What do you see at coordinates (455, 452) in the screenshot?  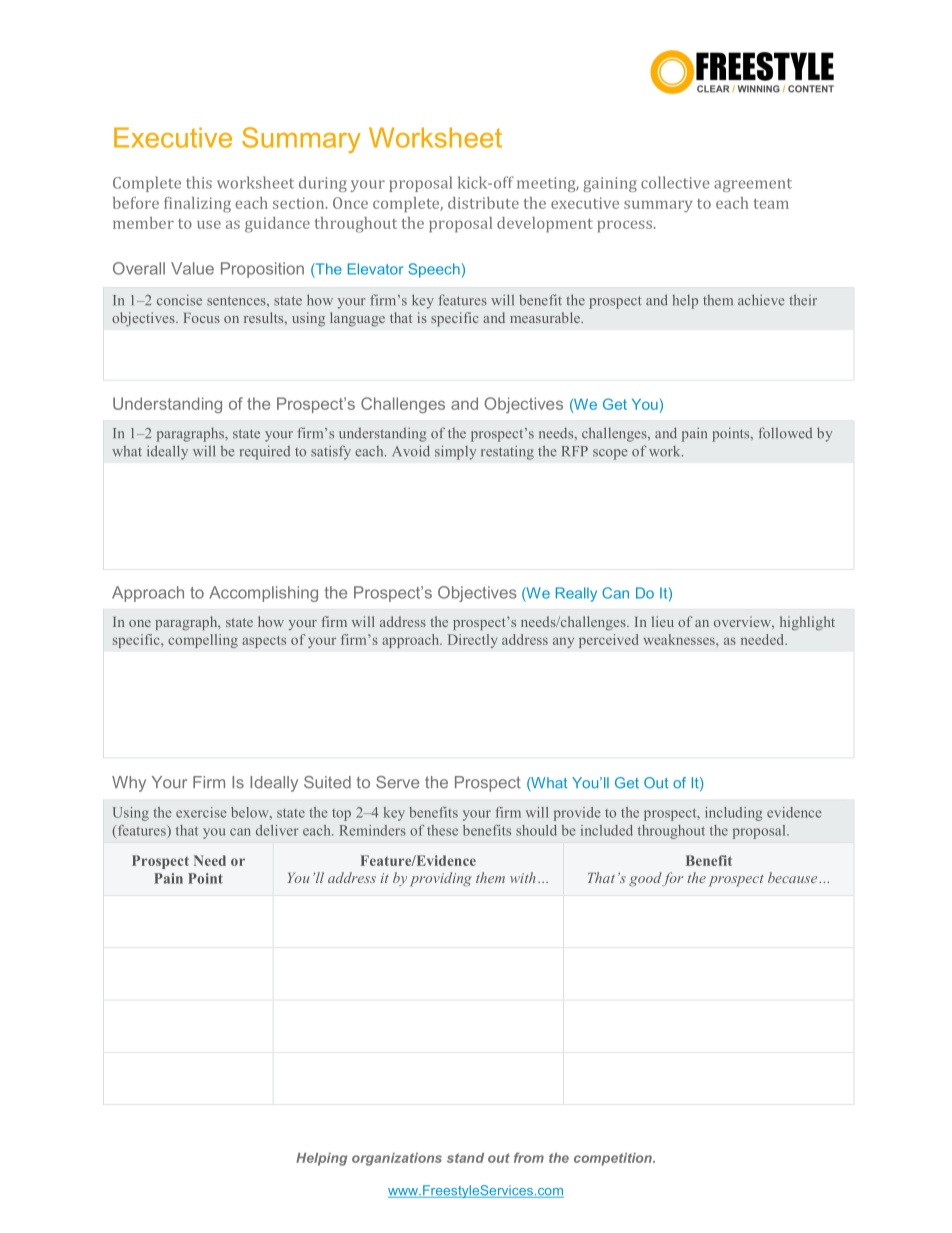 I see `simply` at bounding box center [455, 452].
